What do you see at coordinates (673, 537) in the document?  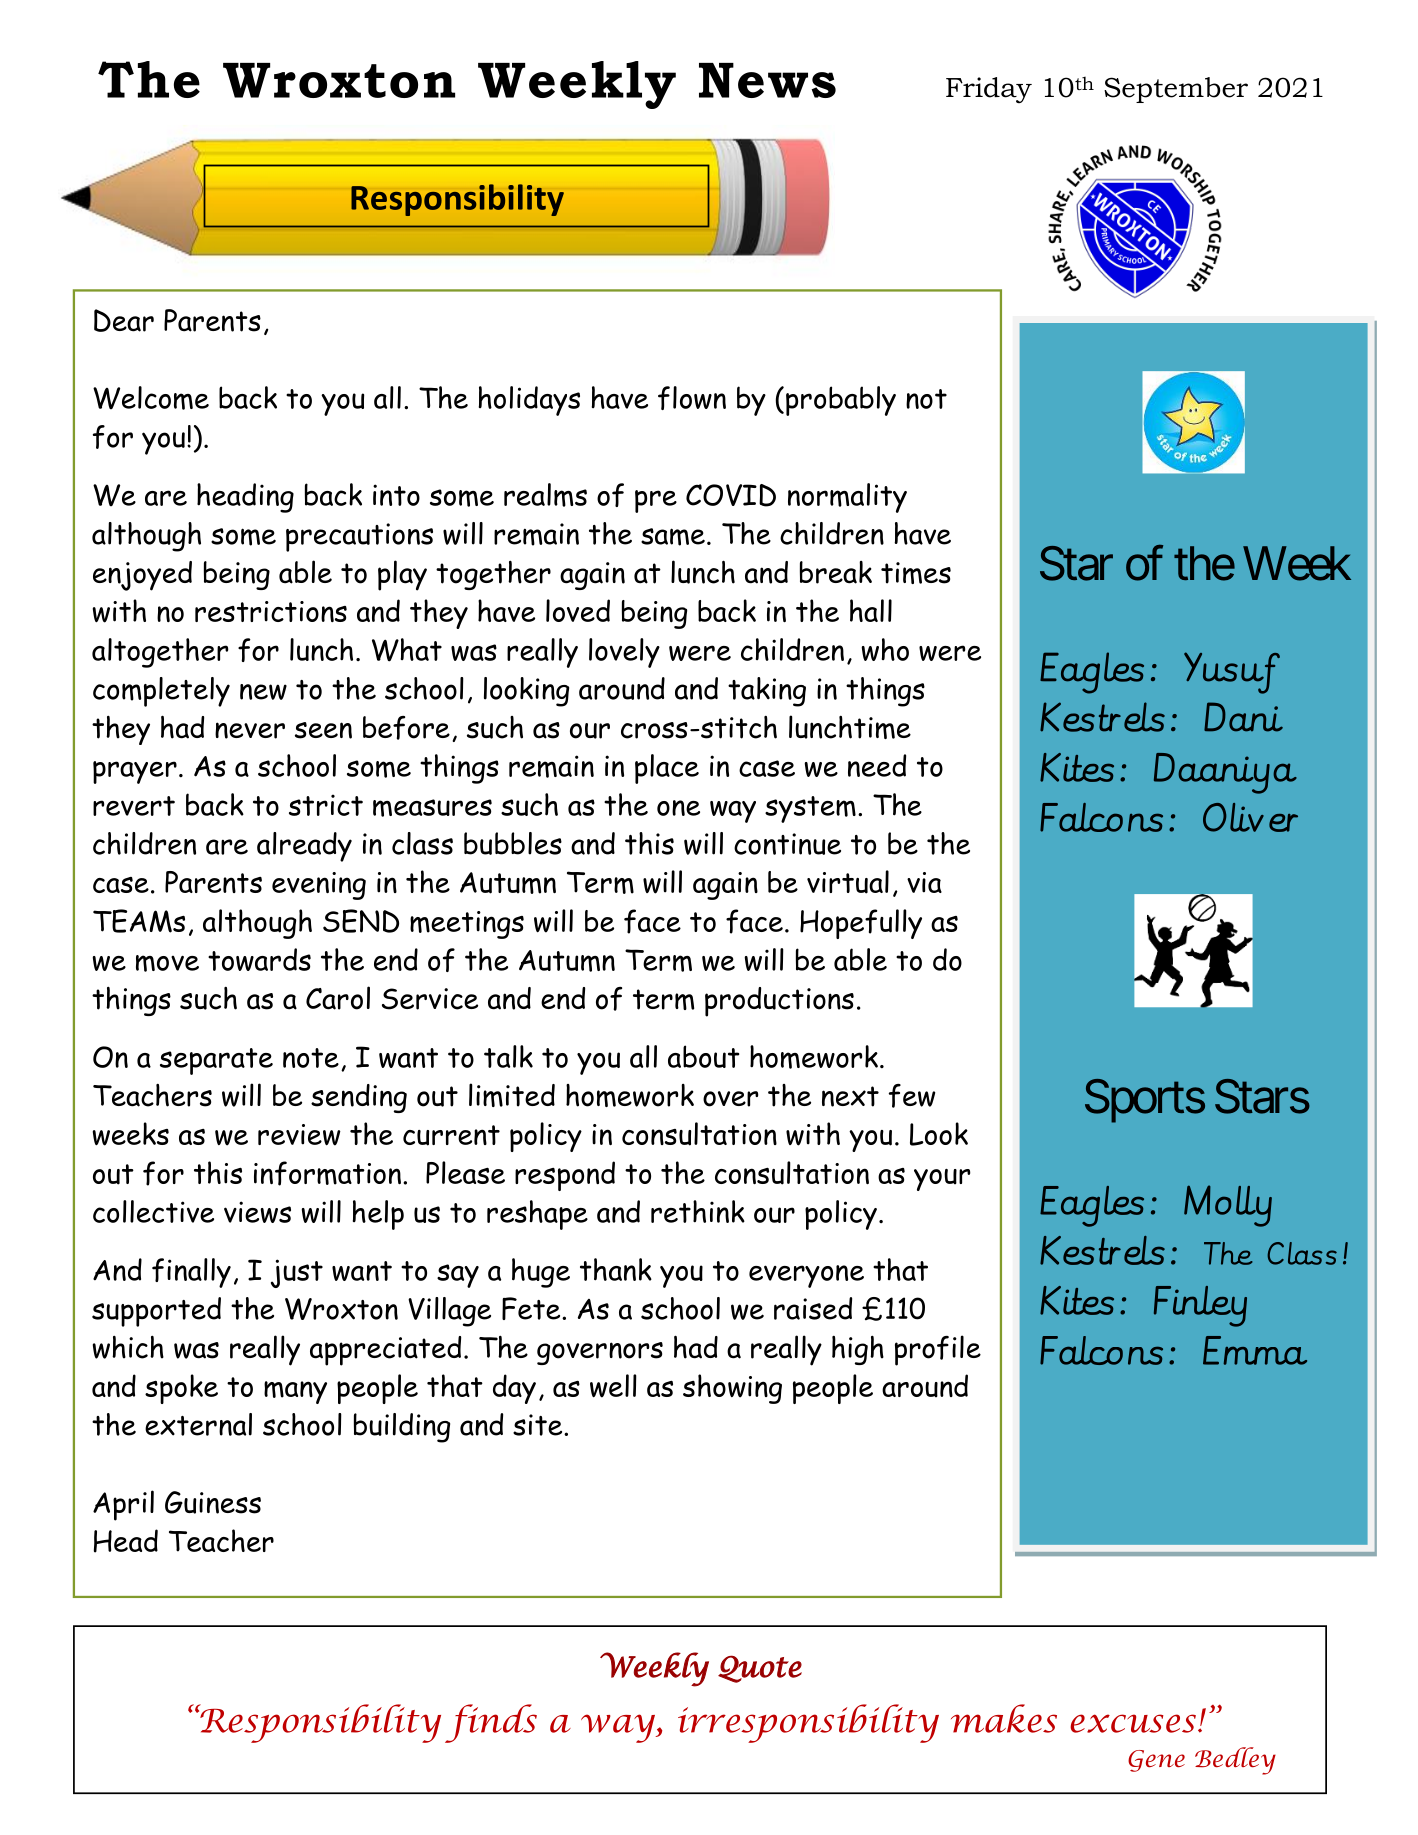 I see `same` at bounding box center [673, 537].
